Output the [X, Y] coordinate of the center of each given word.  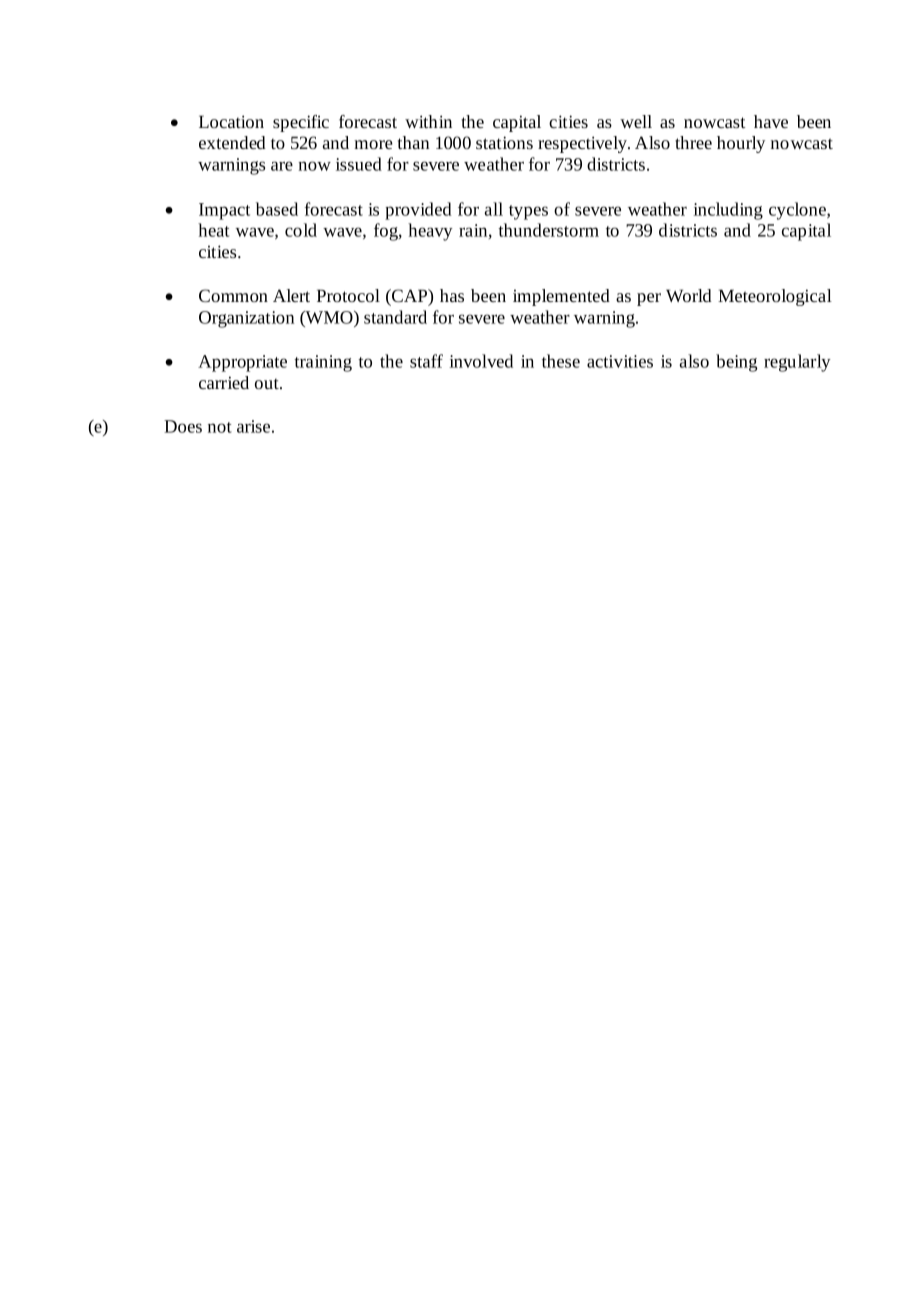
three [693, 142]
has [452, 295]
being [736, 363]
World [689, 295]
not [220, 427]
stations [504, 142]
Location [231, 121]
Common [233, 295]
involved [481, 361]
